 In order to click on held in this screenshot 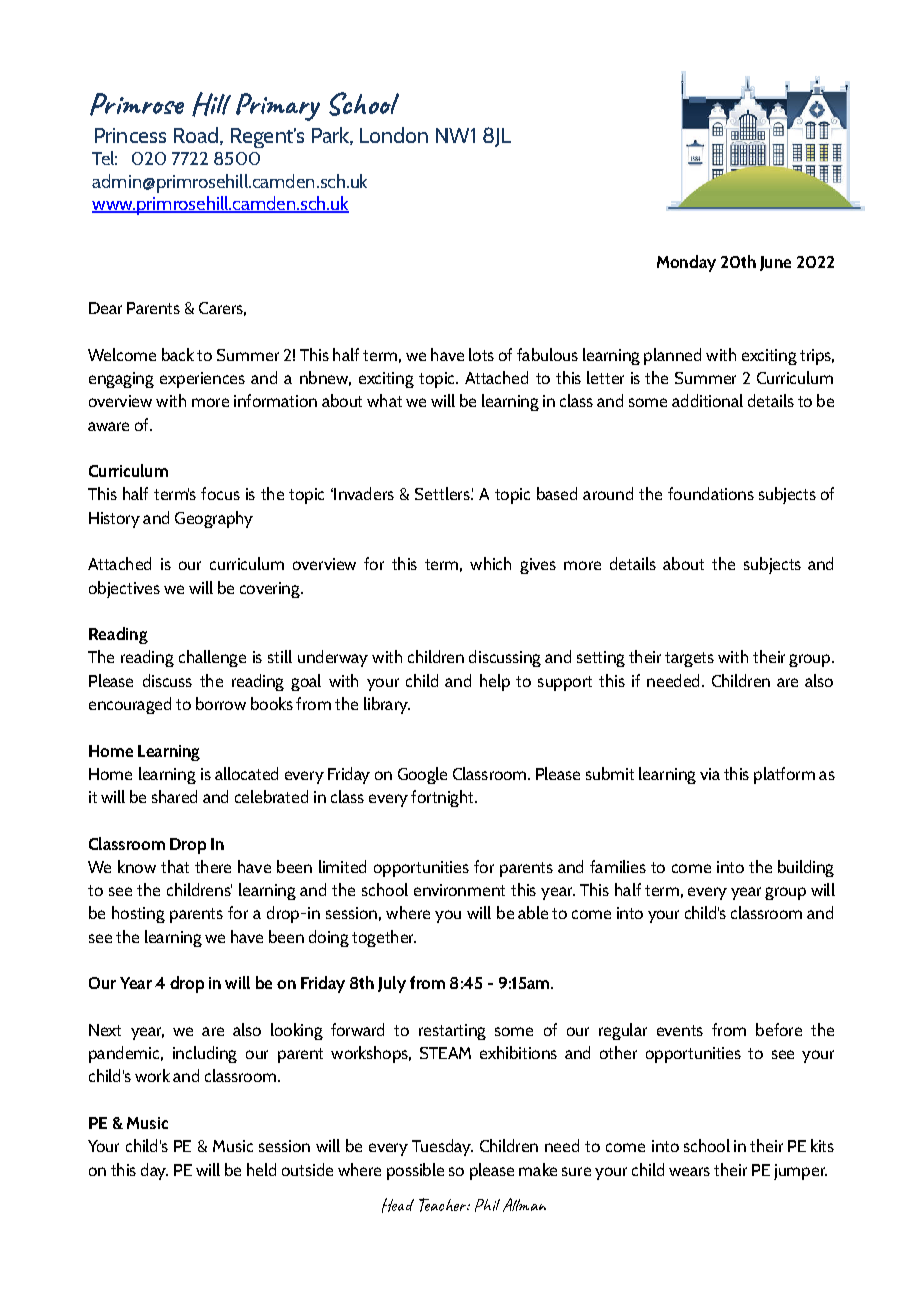, I will do `click(261, 1169)`.
